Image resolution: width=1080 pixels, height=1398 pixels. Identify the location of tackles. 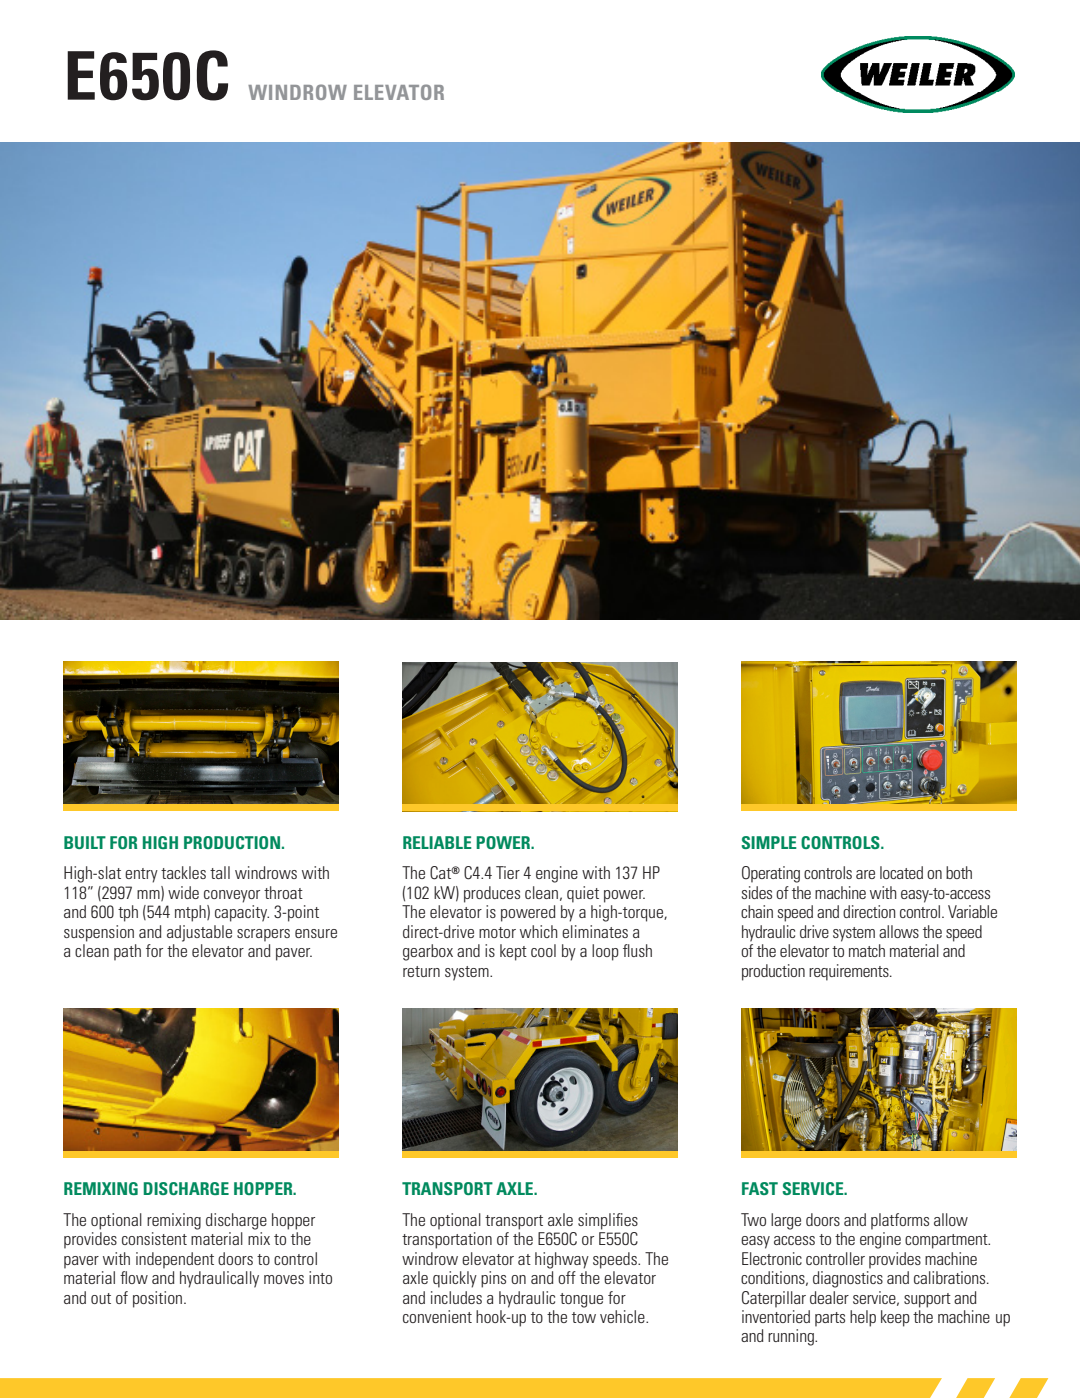
(183, 872).
